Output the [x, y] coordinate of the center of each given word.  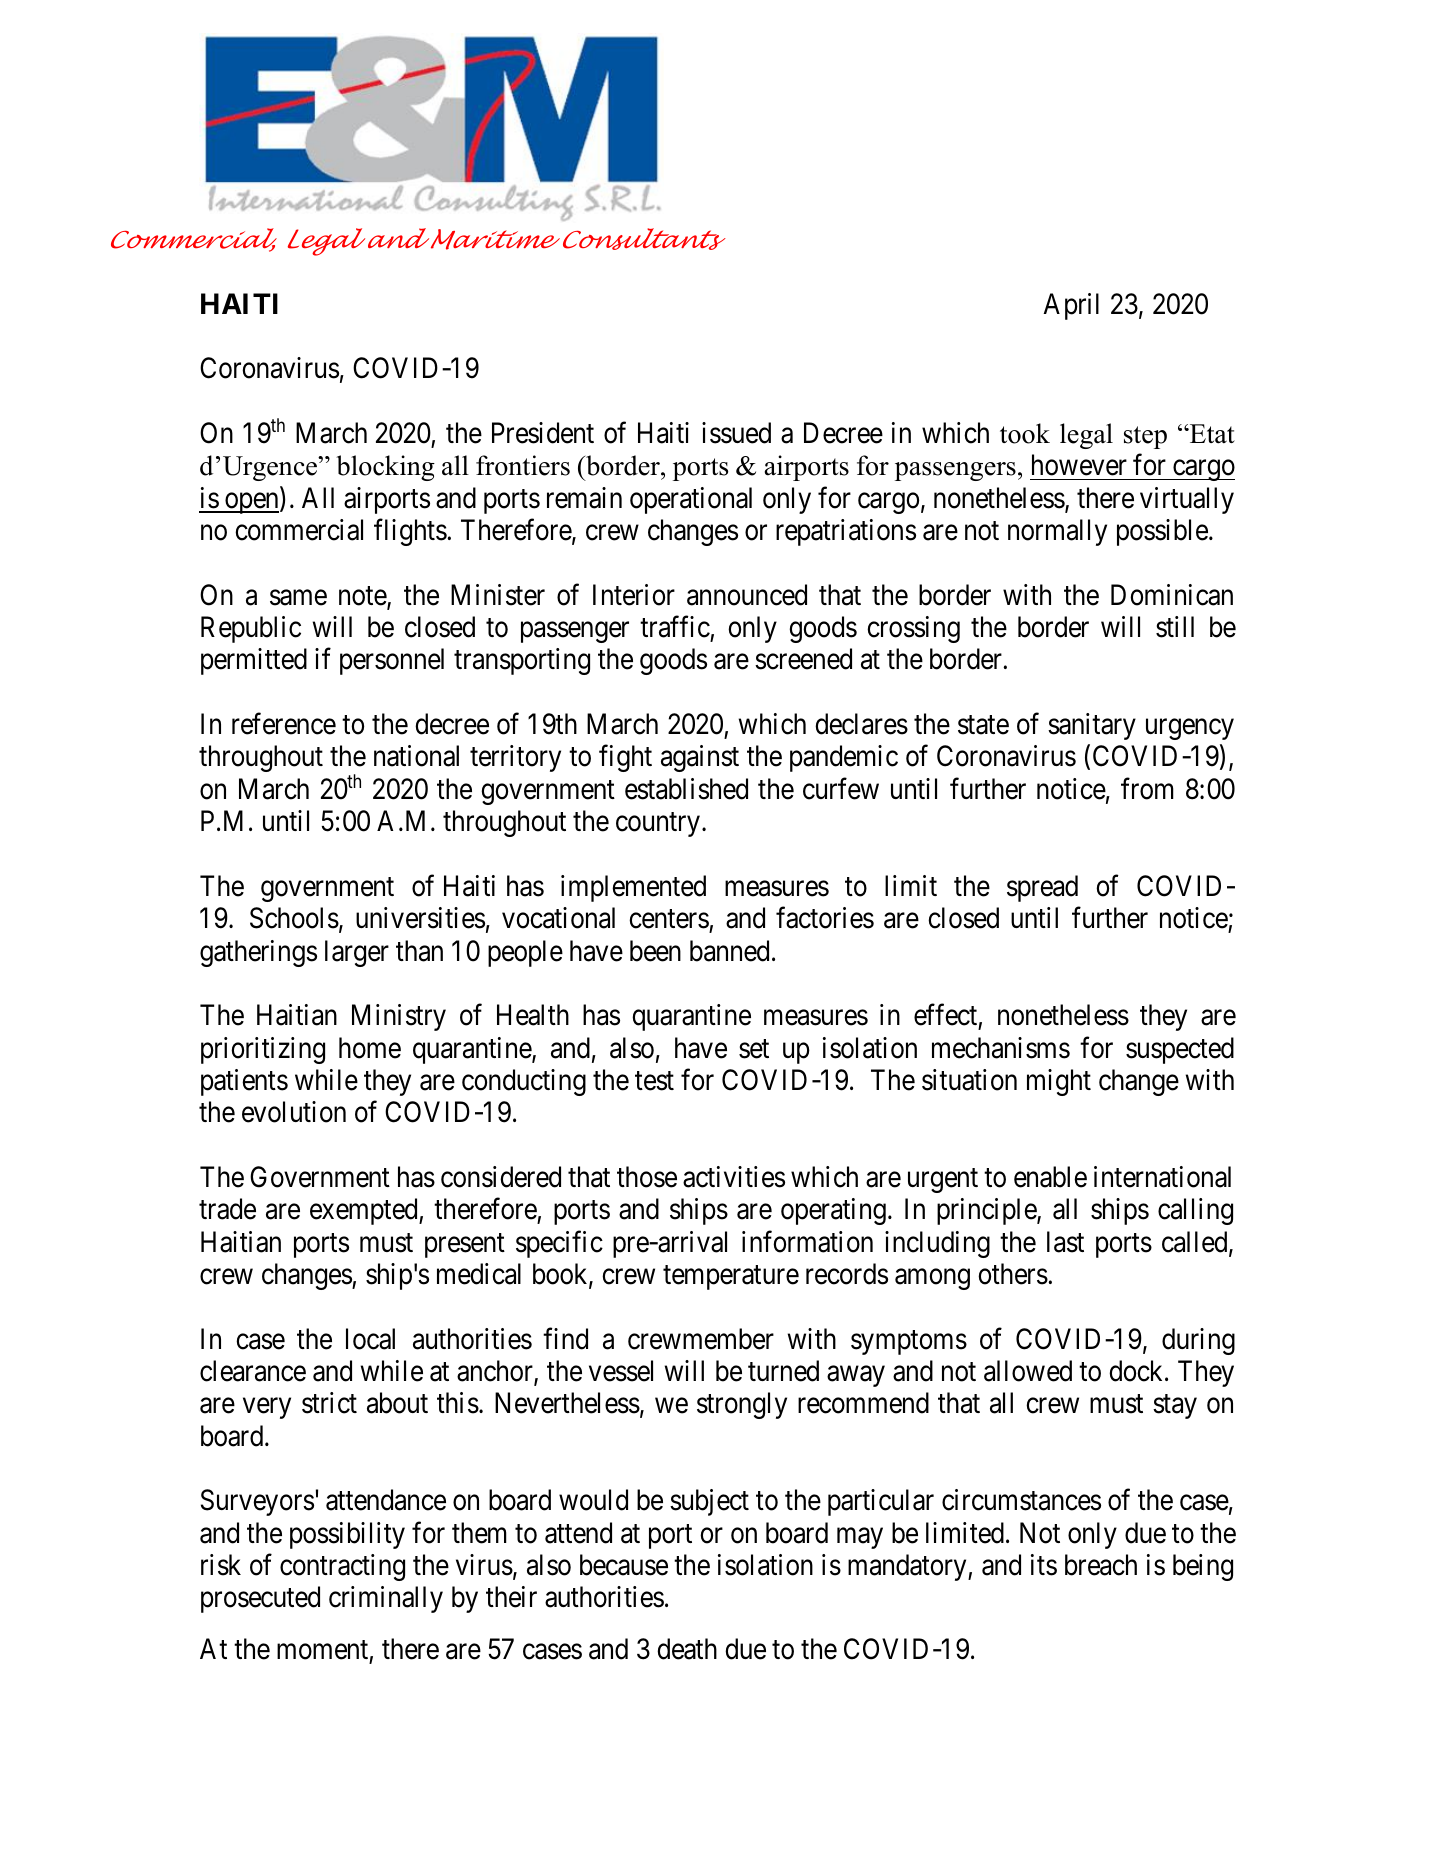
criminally [386, 1599]
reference [284, 724]
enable [1050, 1177]
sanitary [1092, 726]
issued [736, 433]
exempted [365, 1211]
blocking [385, 468]
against [700, 758]
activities [734, 1177]
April [1071, 306]
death [687, 1649]
